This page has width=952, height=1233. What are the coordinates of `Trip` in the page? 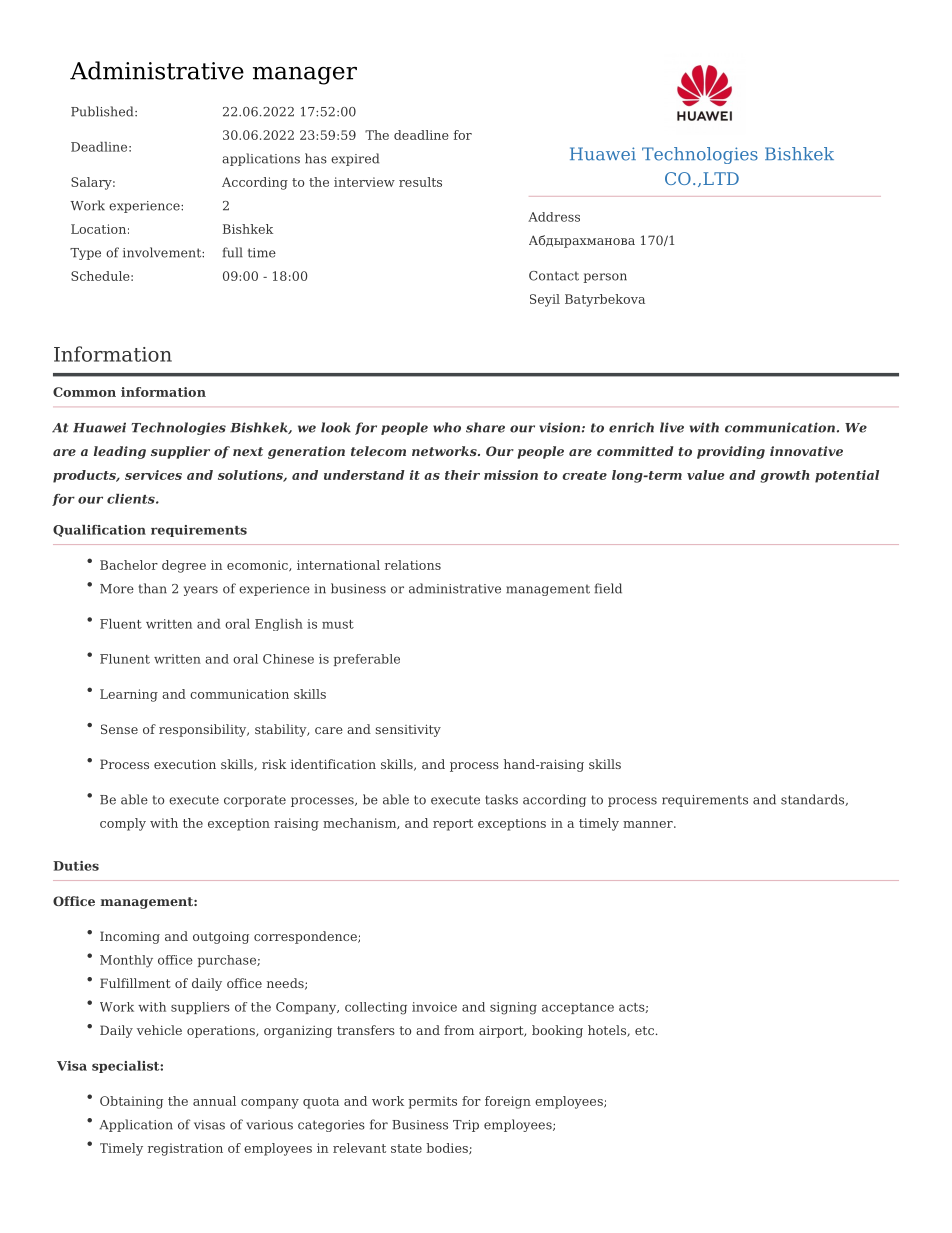 It's located at (466, 1126).
